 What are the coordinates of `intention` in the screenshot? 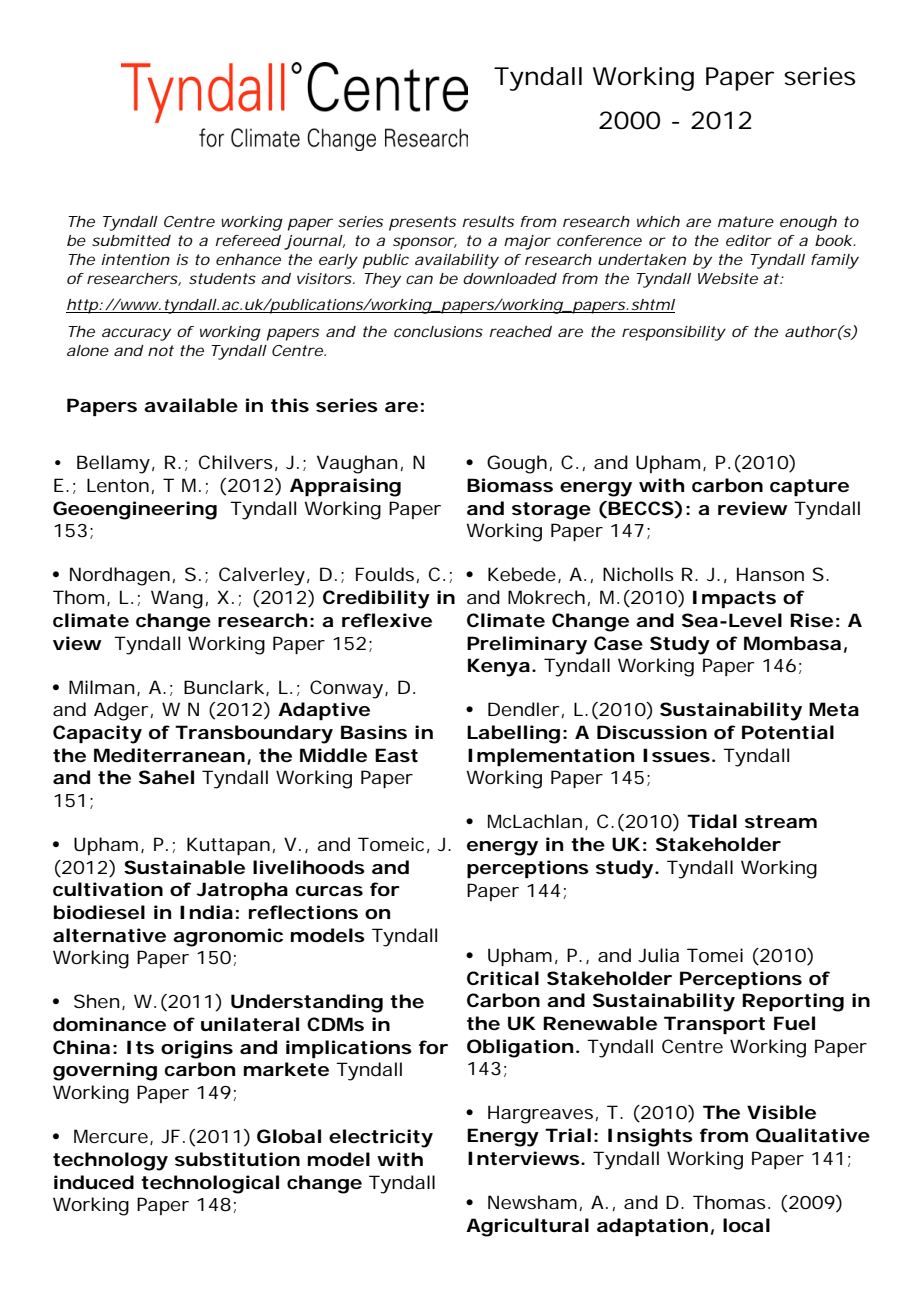 It's located at (135, 259).
